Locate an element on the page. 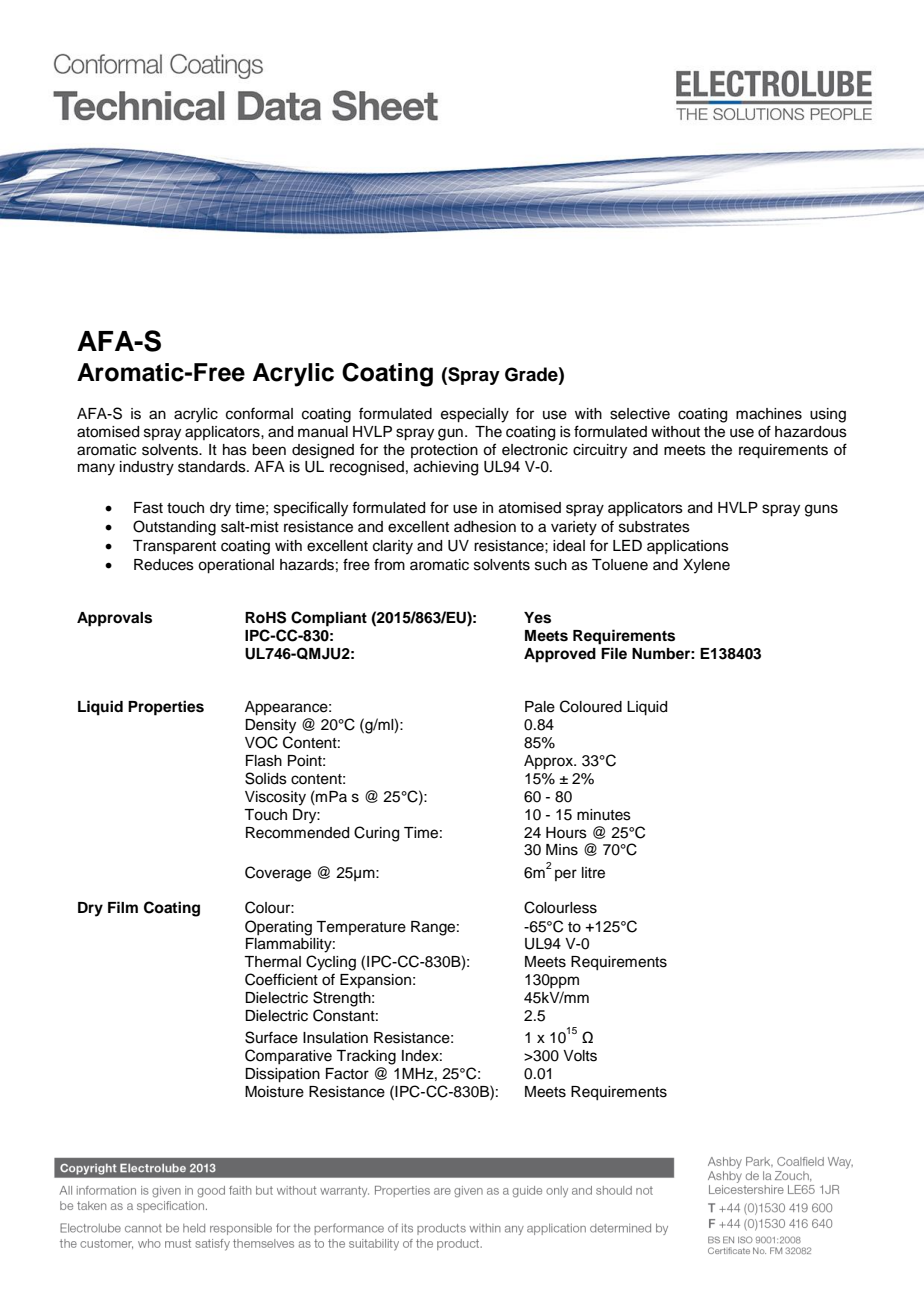 This page has width=924, height=1308. Dissipation is located at coordinates (282, 1075).
